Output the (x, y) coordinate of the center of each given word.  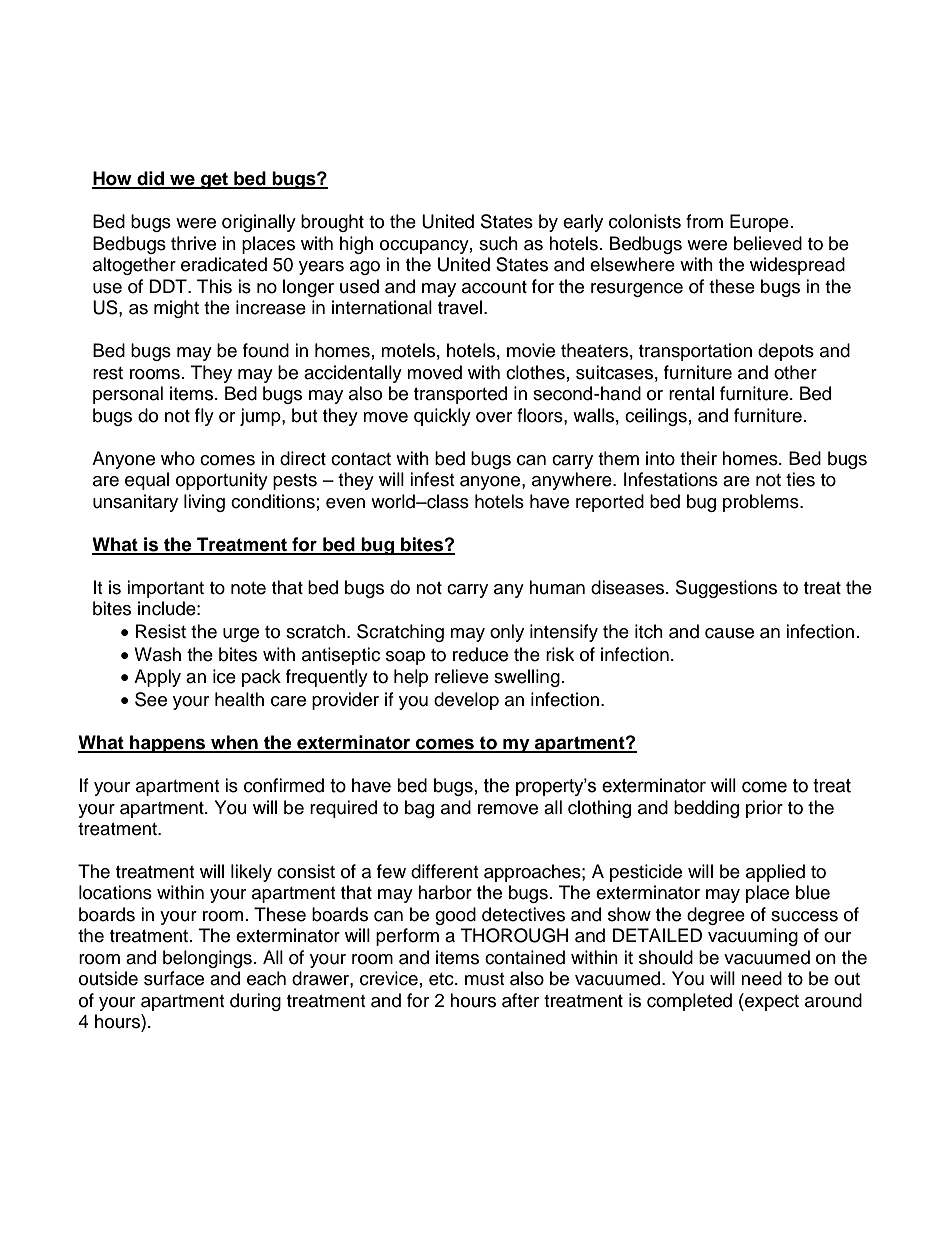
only (507, 633)
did (150, 179)
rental (691, 393)
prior (764, 809)
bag (419, 809)
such (498, 243)
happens (168, 744)
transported (460, 395)
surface (174, 978)
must (484, 979)
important (165, 589)
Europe (759, 223)
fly (204, 417)
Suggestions (726, 589)
